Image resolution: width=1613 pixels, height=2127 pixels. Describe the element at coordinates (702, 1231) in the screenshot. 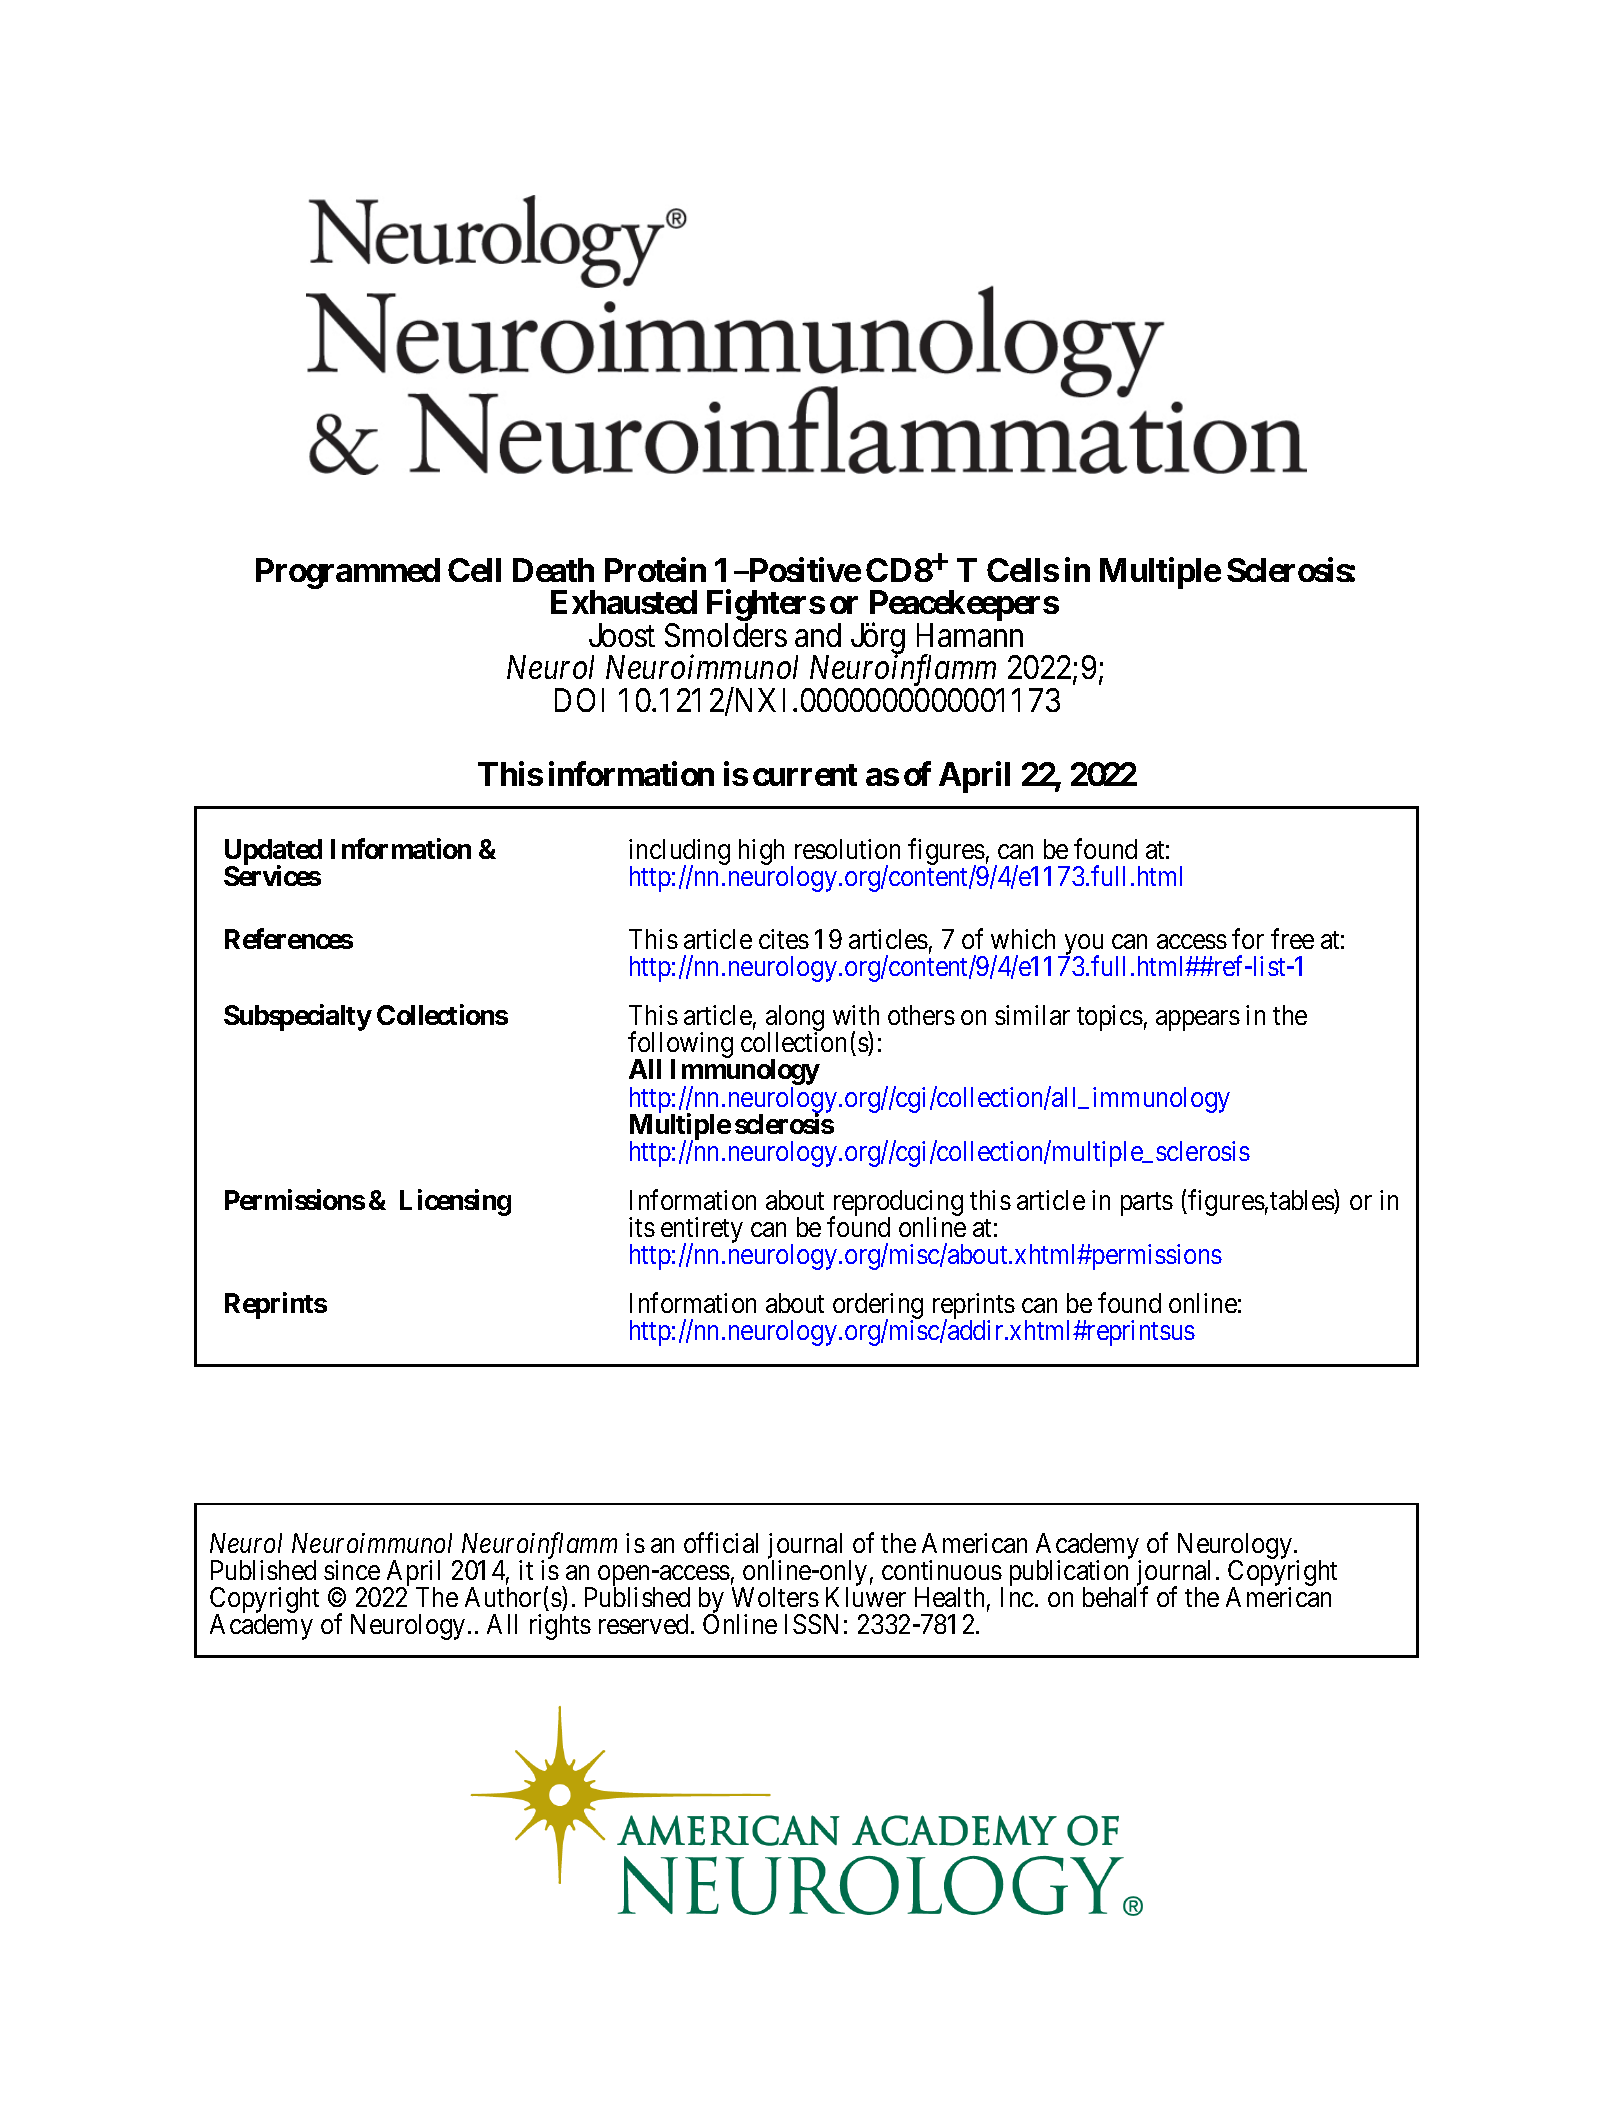

I see `entirety` at that location.
